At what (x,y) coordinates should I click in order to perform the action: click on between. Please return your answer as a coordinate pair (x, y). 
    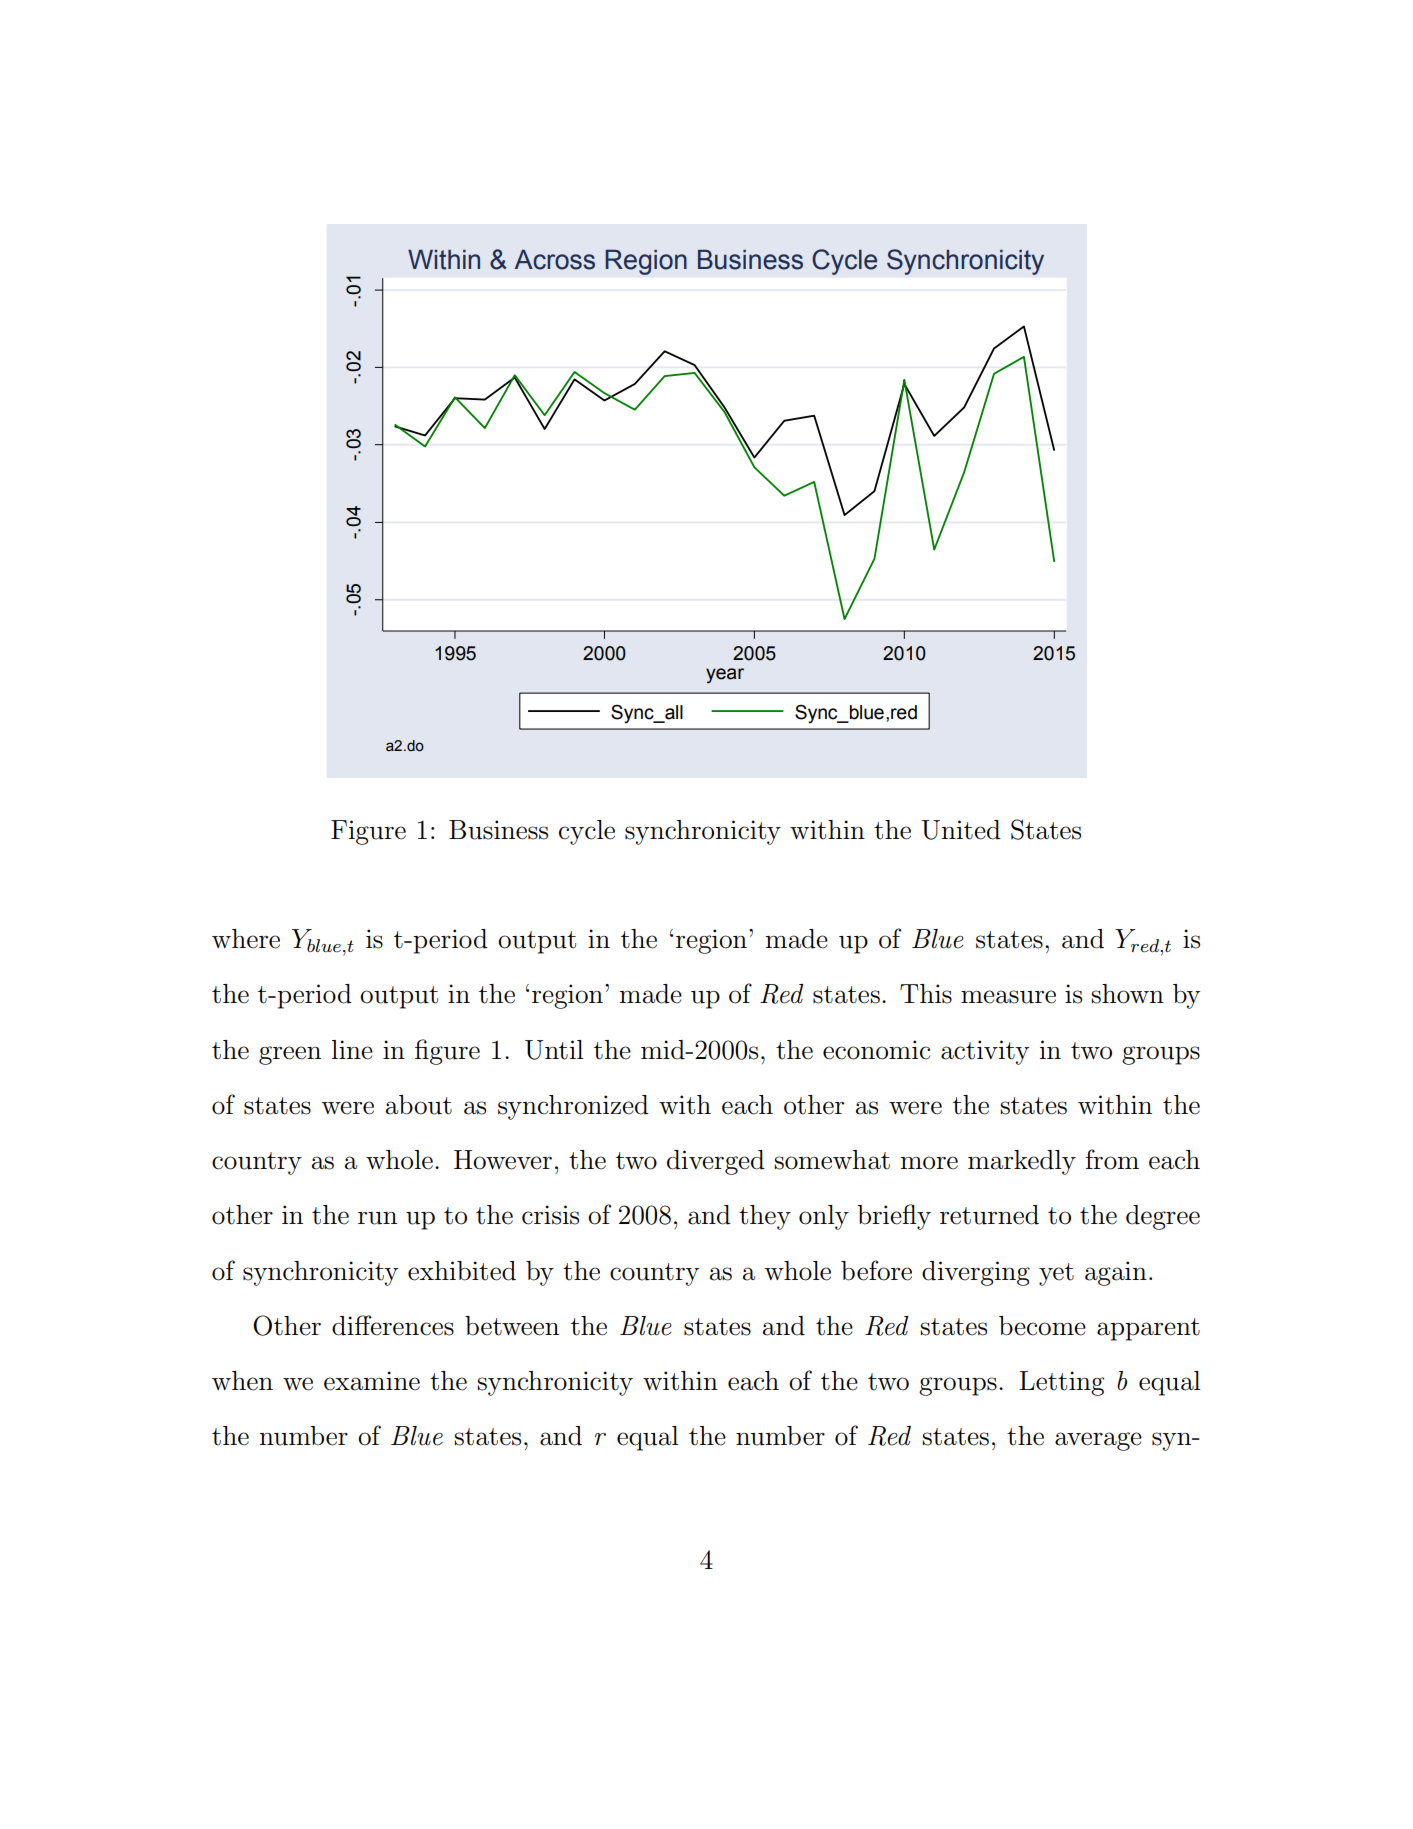
    Looking at the image, I should click on (512, 1326).
